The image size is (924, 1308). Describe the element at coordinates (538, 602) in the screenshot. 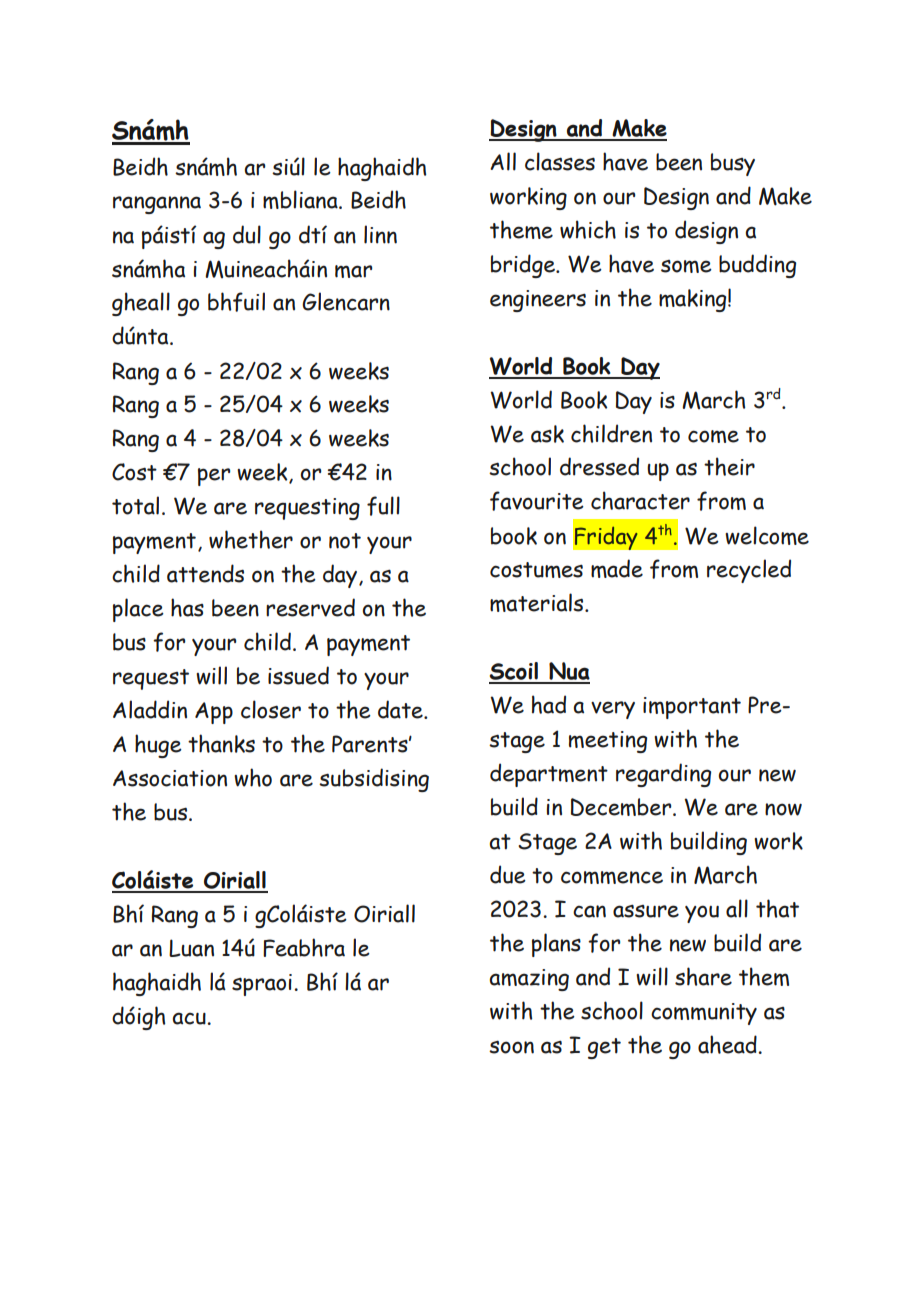

I see `materials` at that location.
